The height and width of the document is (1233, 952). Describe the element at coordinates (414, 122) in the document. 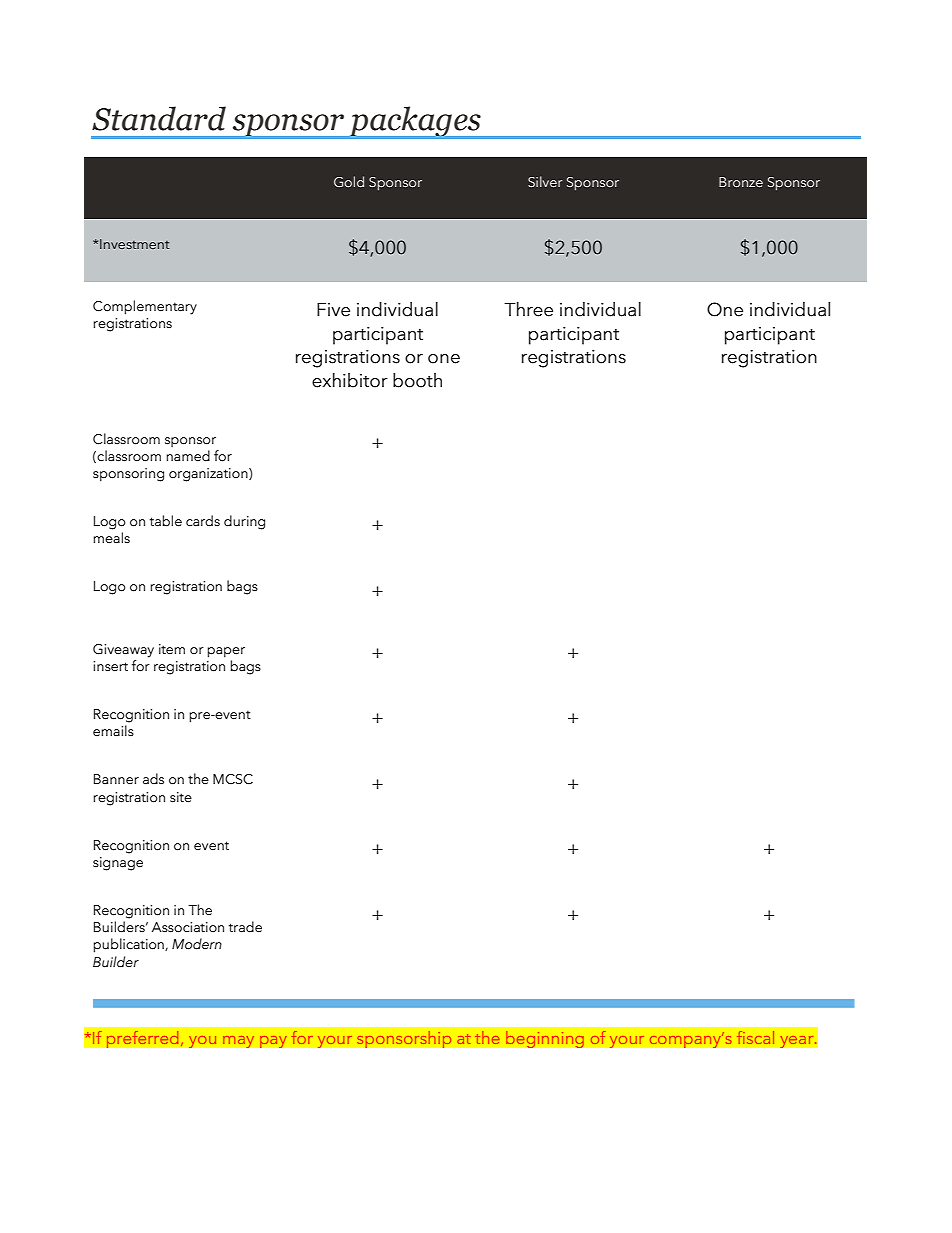

I see `packages` at that location.
